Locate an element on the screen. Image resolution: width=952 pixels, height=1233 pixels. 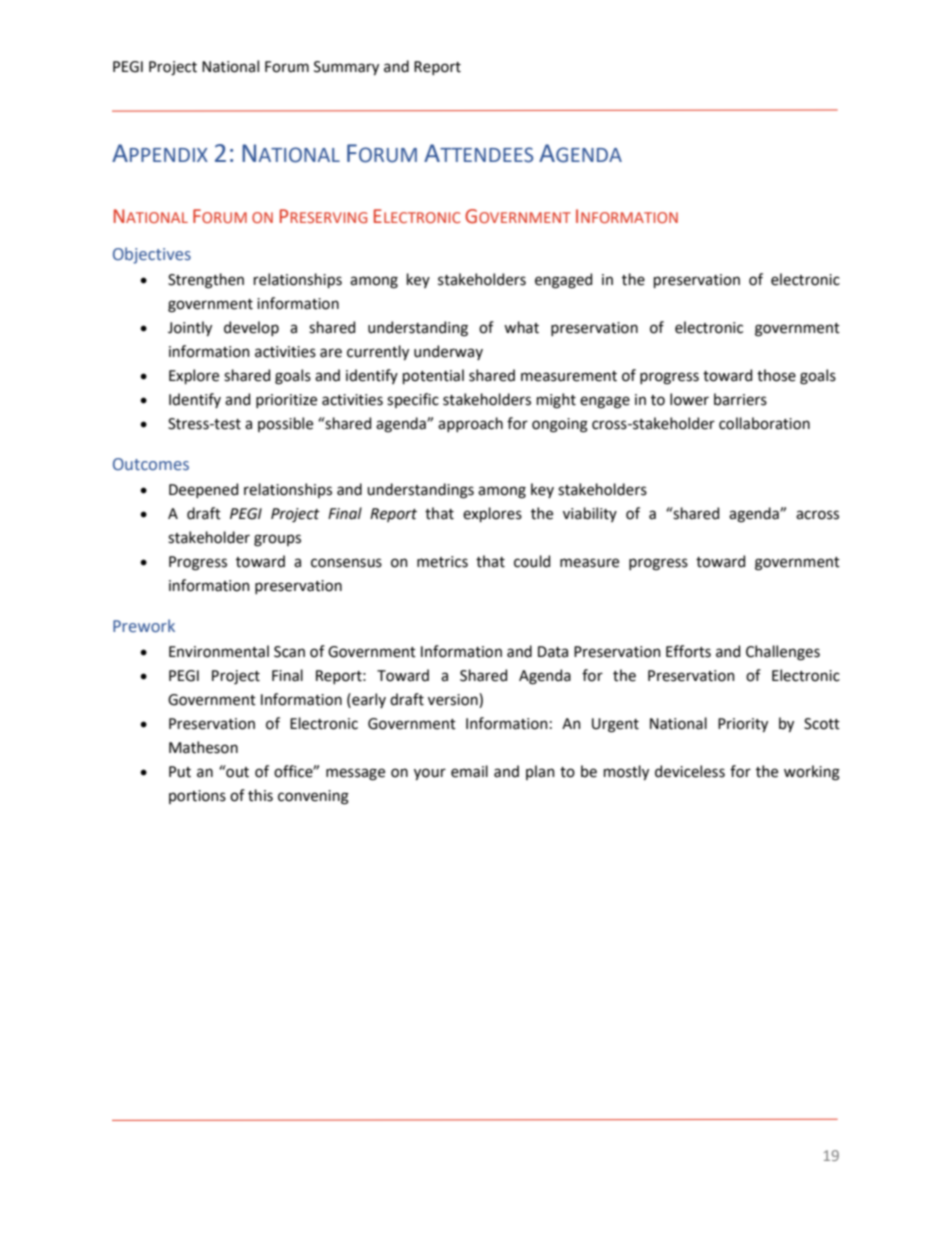
underway is located at coordinates (448, 352).
